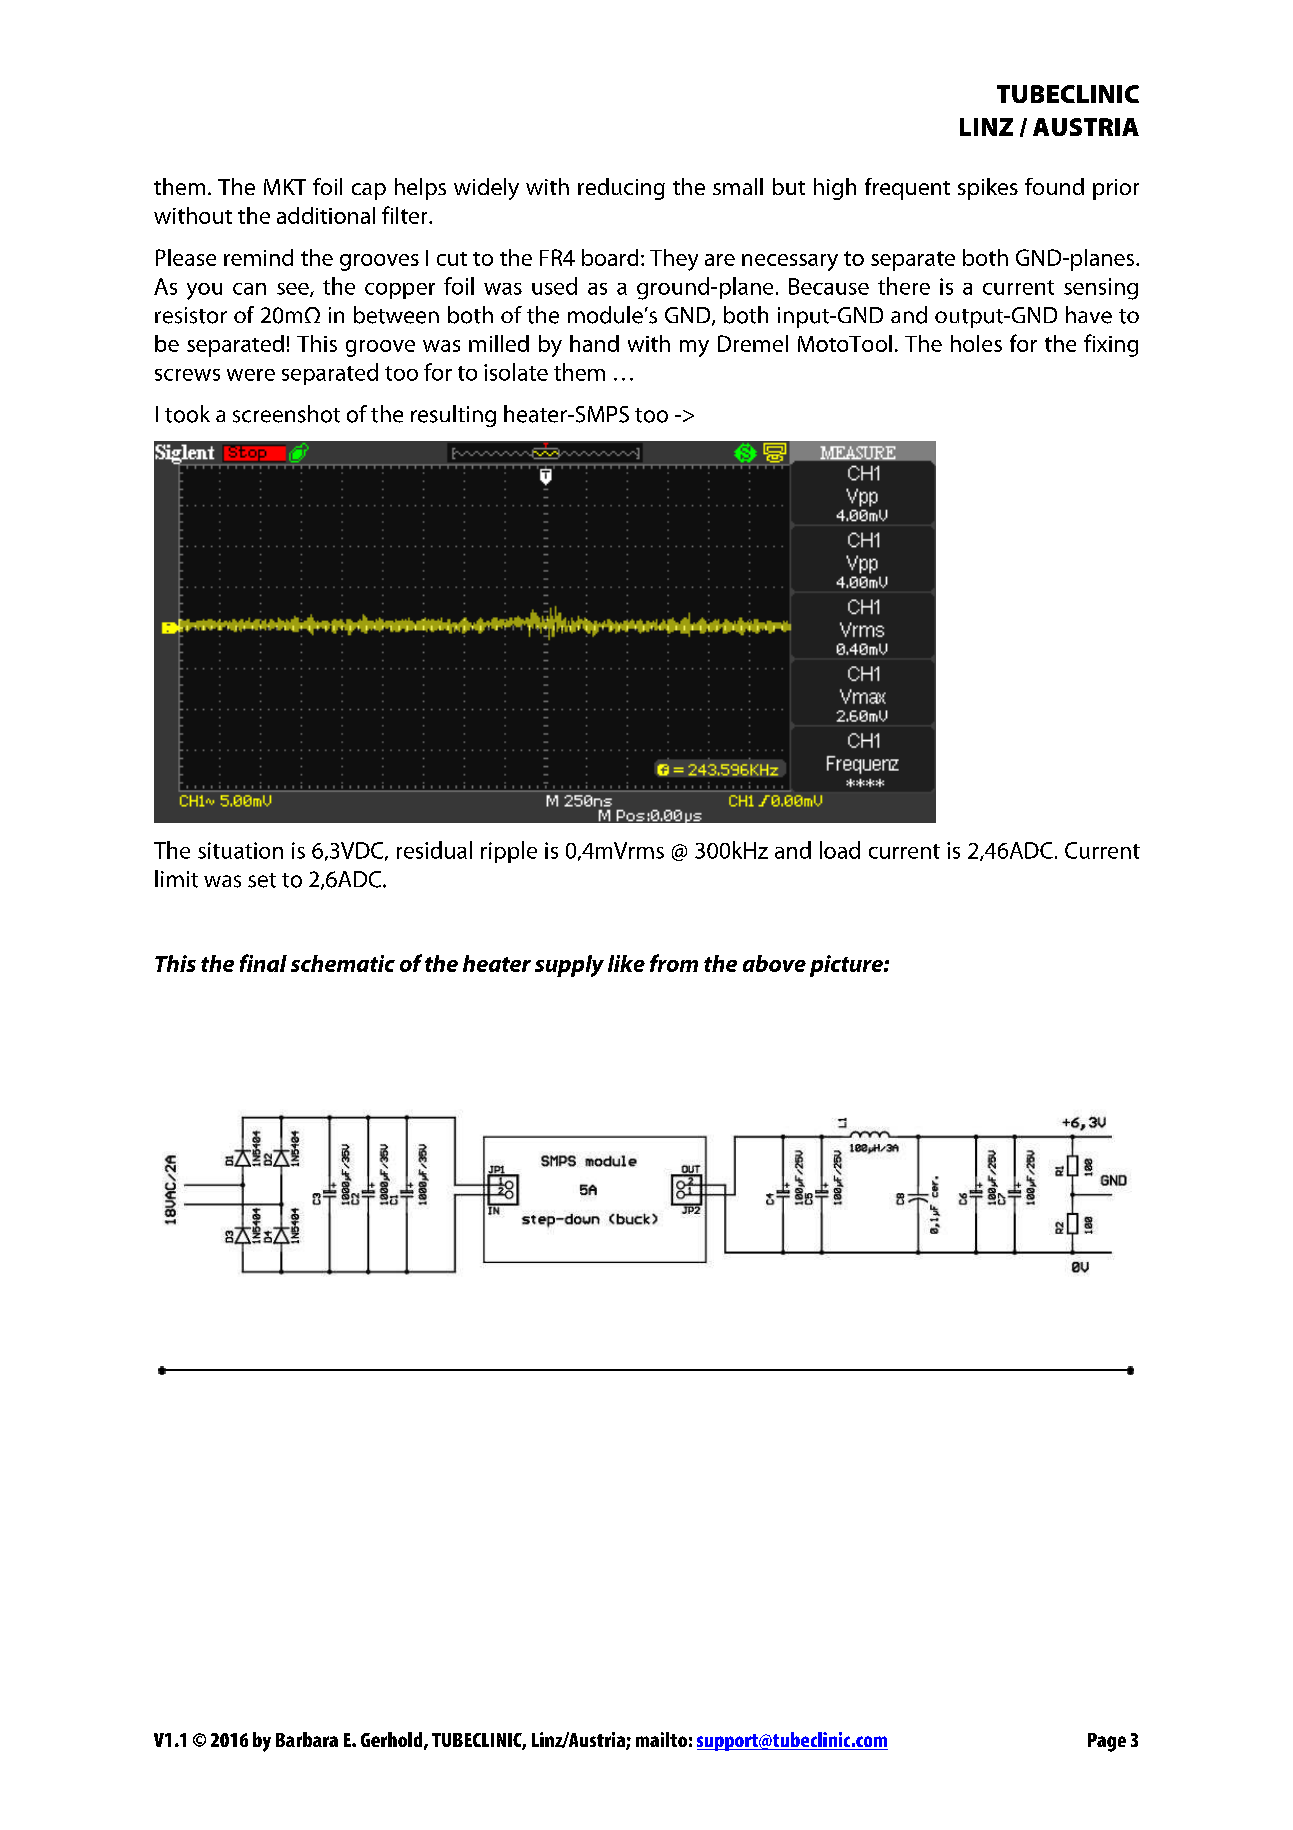 The image size is (1293, 1830). Describe the element at coordinates (661, 1739) in the screenshot. I see `mailto` at that location.
